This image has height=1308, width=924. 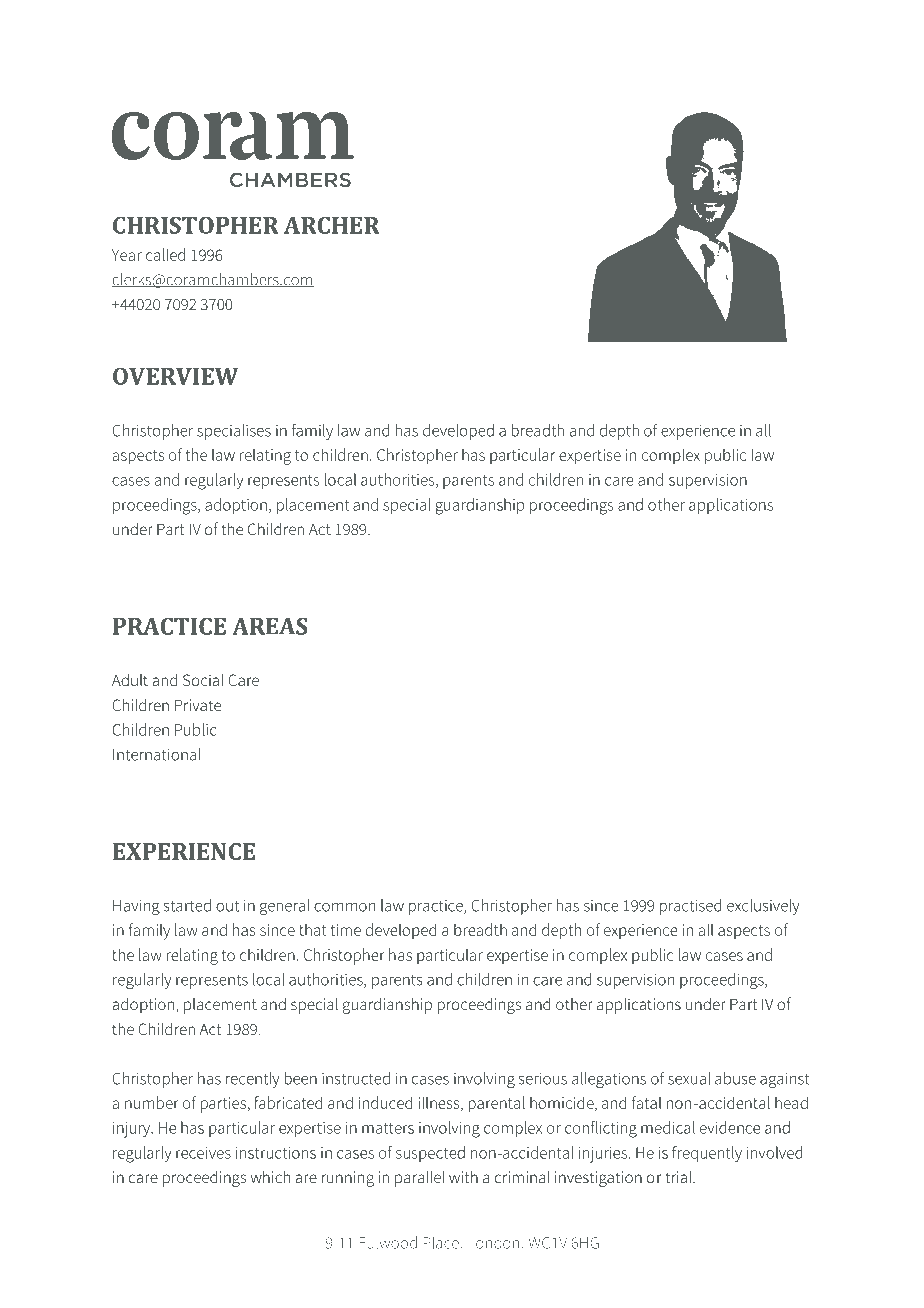 What do you see at coordinates (203, 1153) in the image?
I see `receives` at bounding box center [203, 1153].
